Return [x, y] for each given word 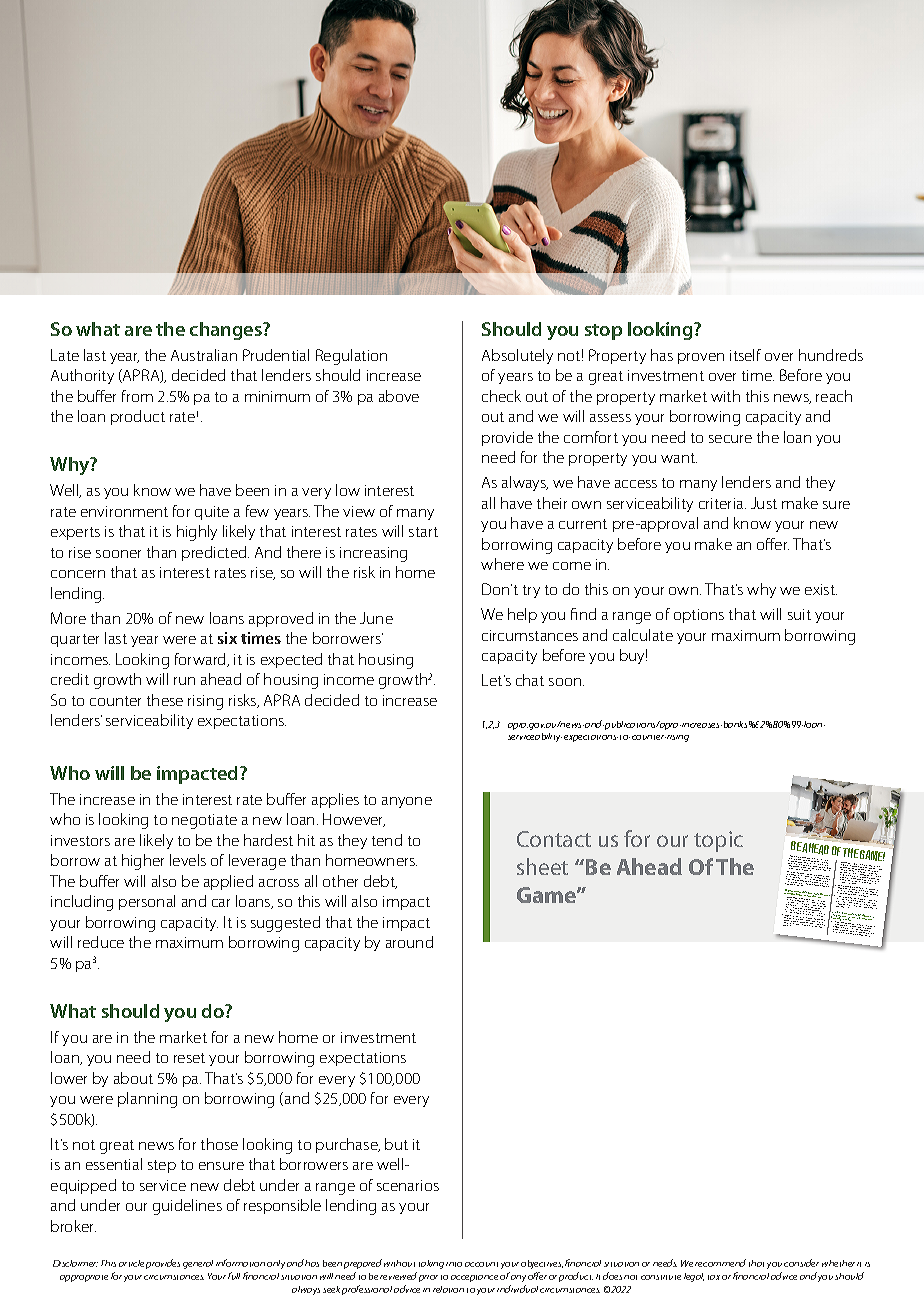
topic [718, 841]
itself [745, 355]
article [131, 1263]
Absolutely [517, 356]
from [137, 396]
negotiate [204, 821]
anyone [407, 802]
